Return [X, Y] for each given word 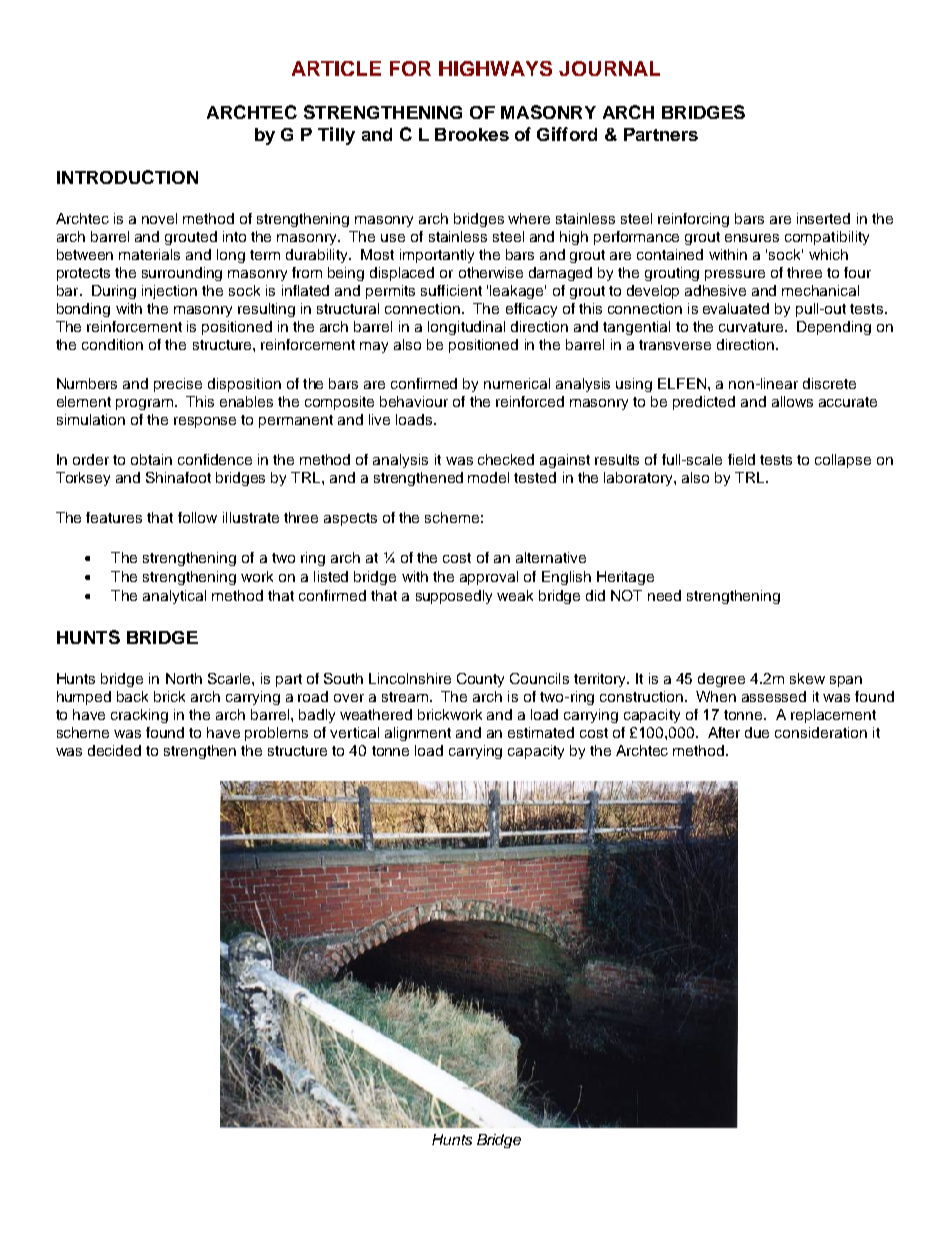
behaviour [414, 401]
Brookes [472, 134]
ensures [752, 238]
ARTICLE [336, 68]
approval [489, 578]
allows [792, 401]
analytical [174, 597]
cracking [139, 716]
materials [149, 254]
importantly [437, 256]
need [664, 595]
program [144, 404]
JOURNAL [609, 68]
